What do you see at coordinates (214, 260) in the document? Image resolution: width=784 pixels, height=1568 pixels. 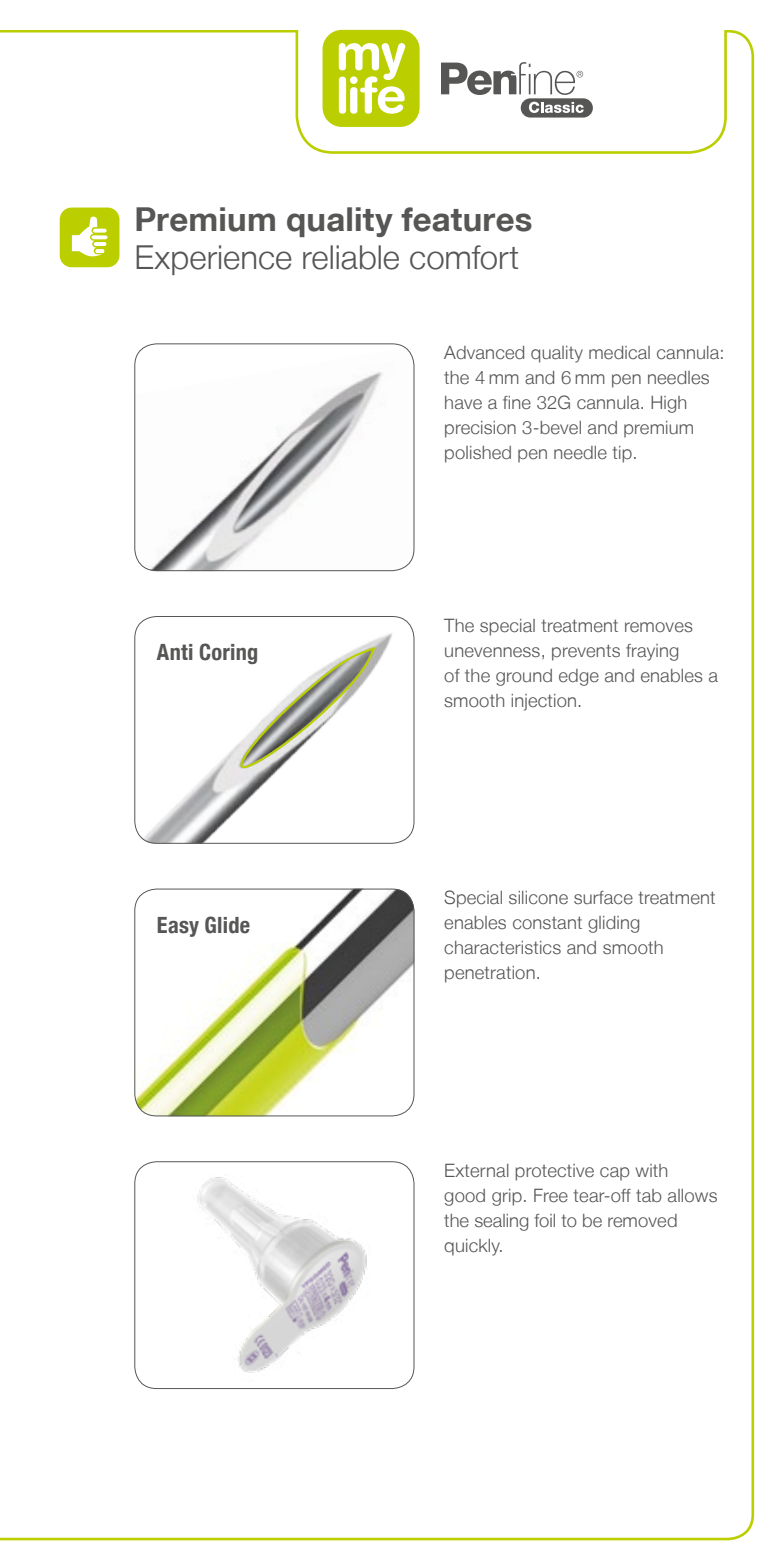 I see `Experience` at bounding box center [214, 260].
